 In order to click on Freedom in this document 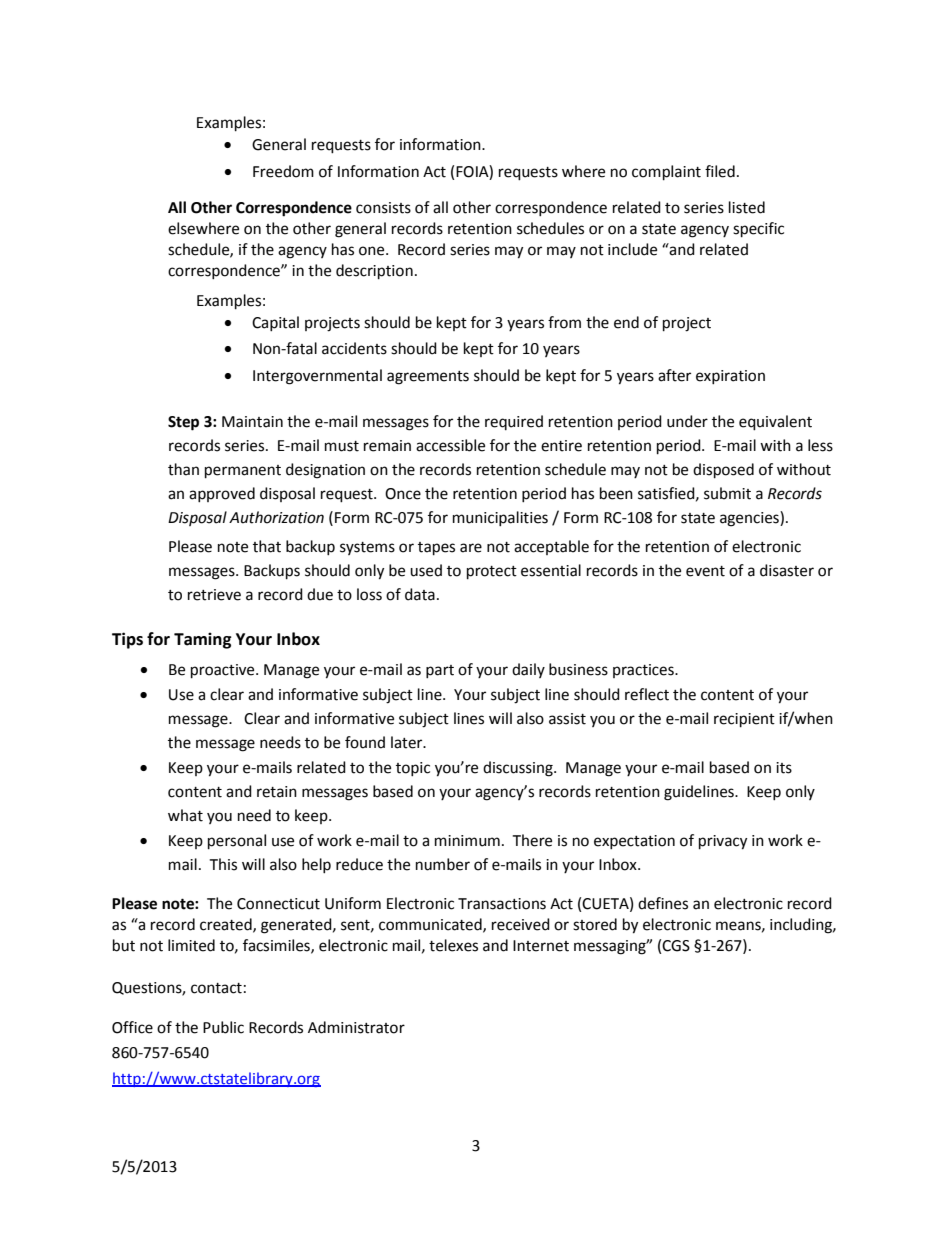, I will do `click(283, 171)`.
